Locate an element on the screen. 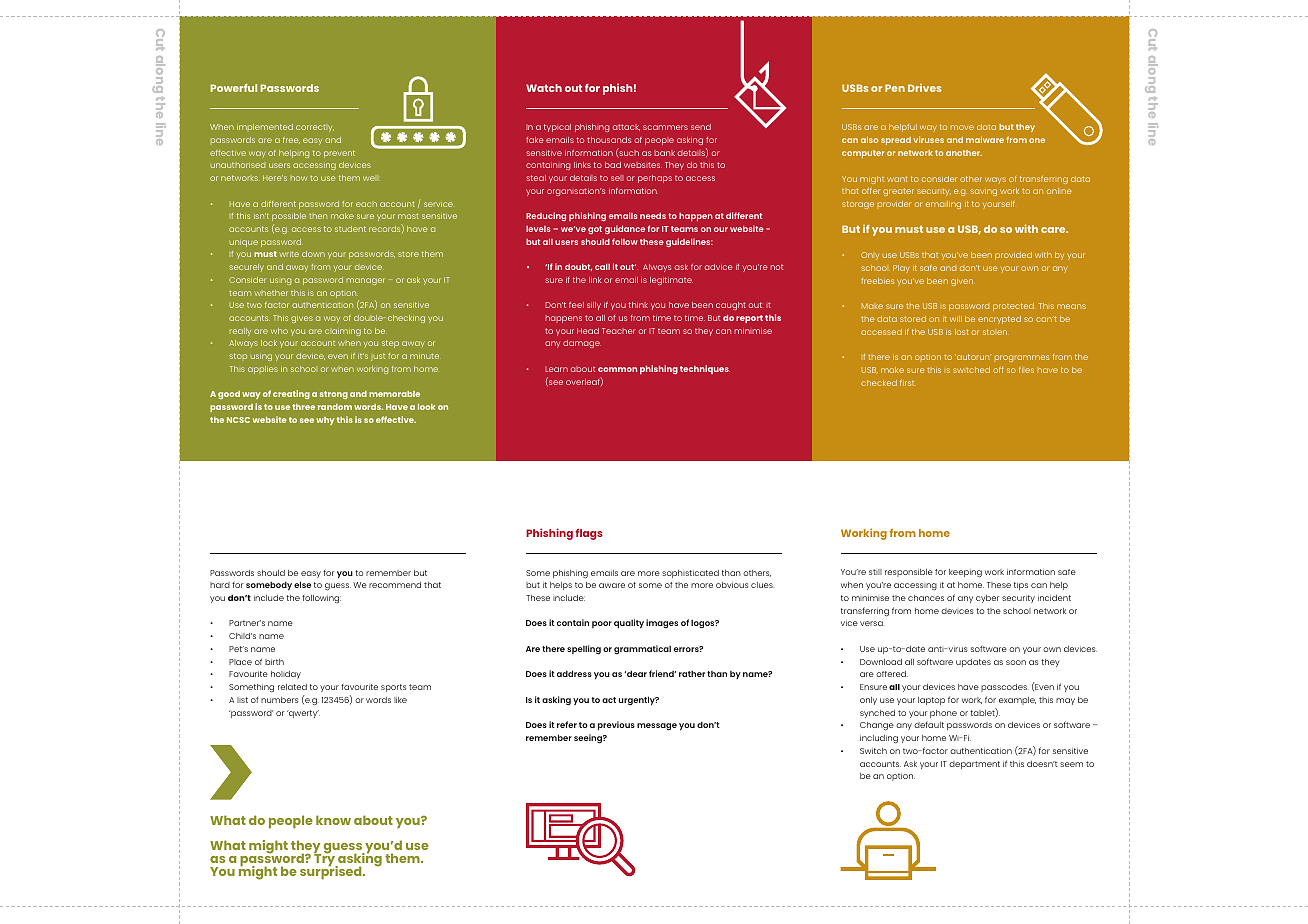 Image resolution: width=1308 pixels, height=924 pixels. why is located at coordinates (325, 421).
